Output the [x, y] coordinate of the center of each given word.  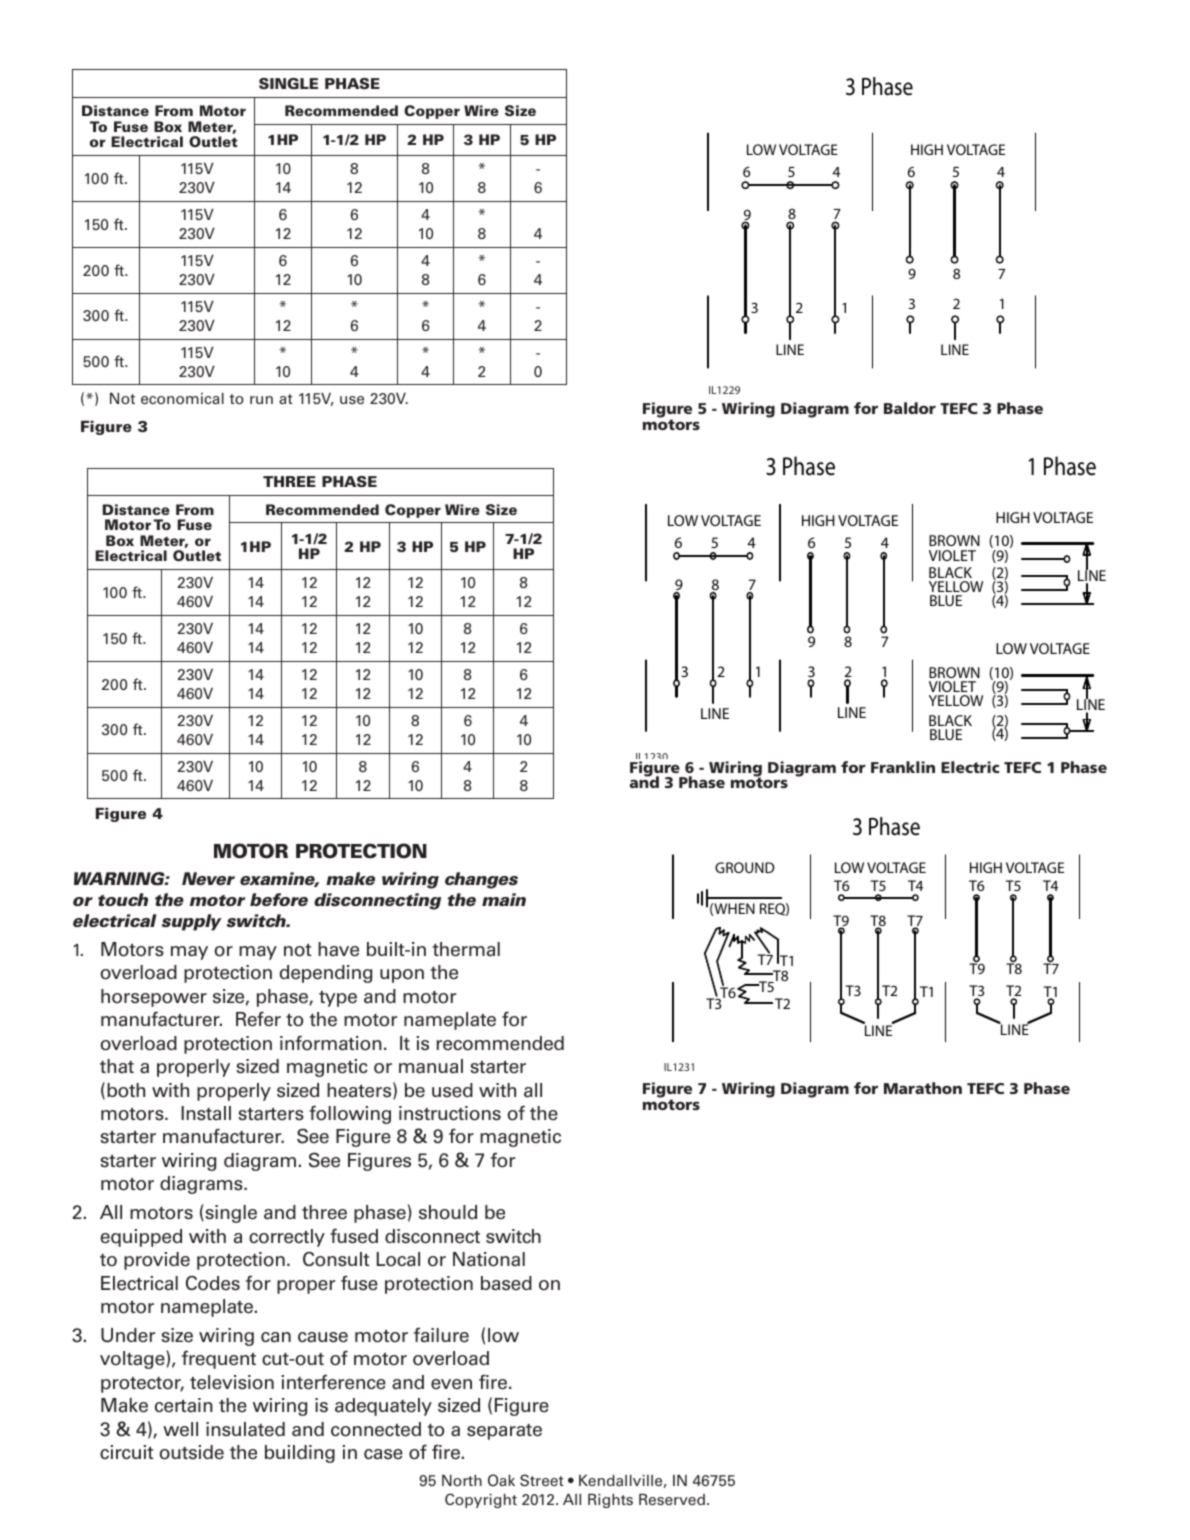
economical [182, 398]
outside [191, 1452]
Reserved [672, 1499]
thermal [466, 949]
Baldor [910, 408]
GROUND [745, 867]
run [261, 400]
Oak [501, 1480]
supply [192, 922]
